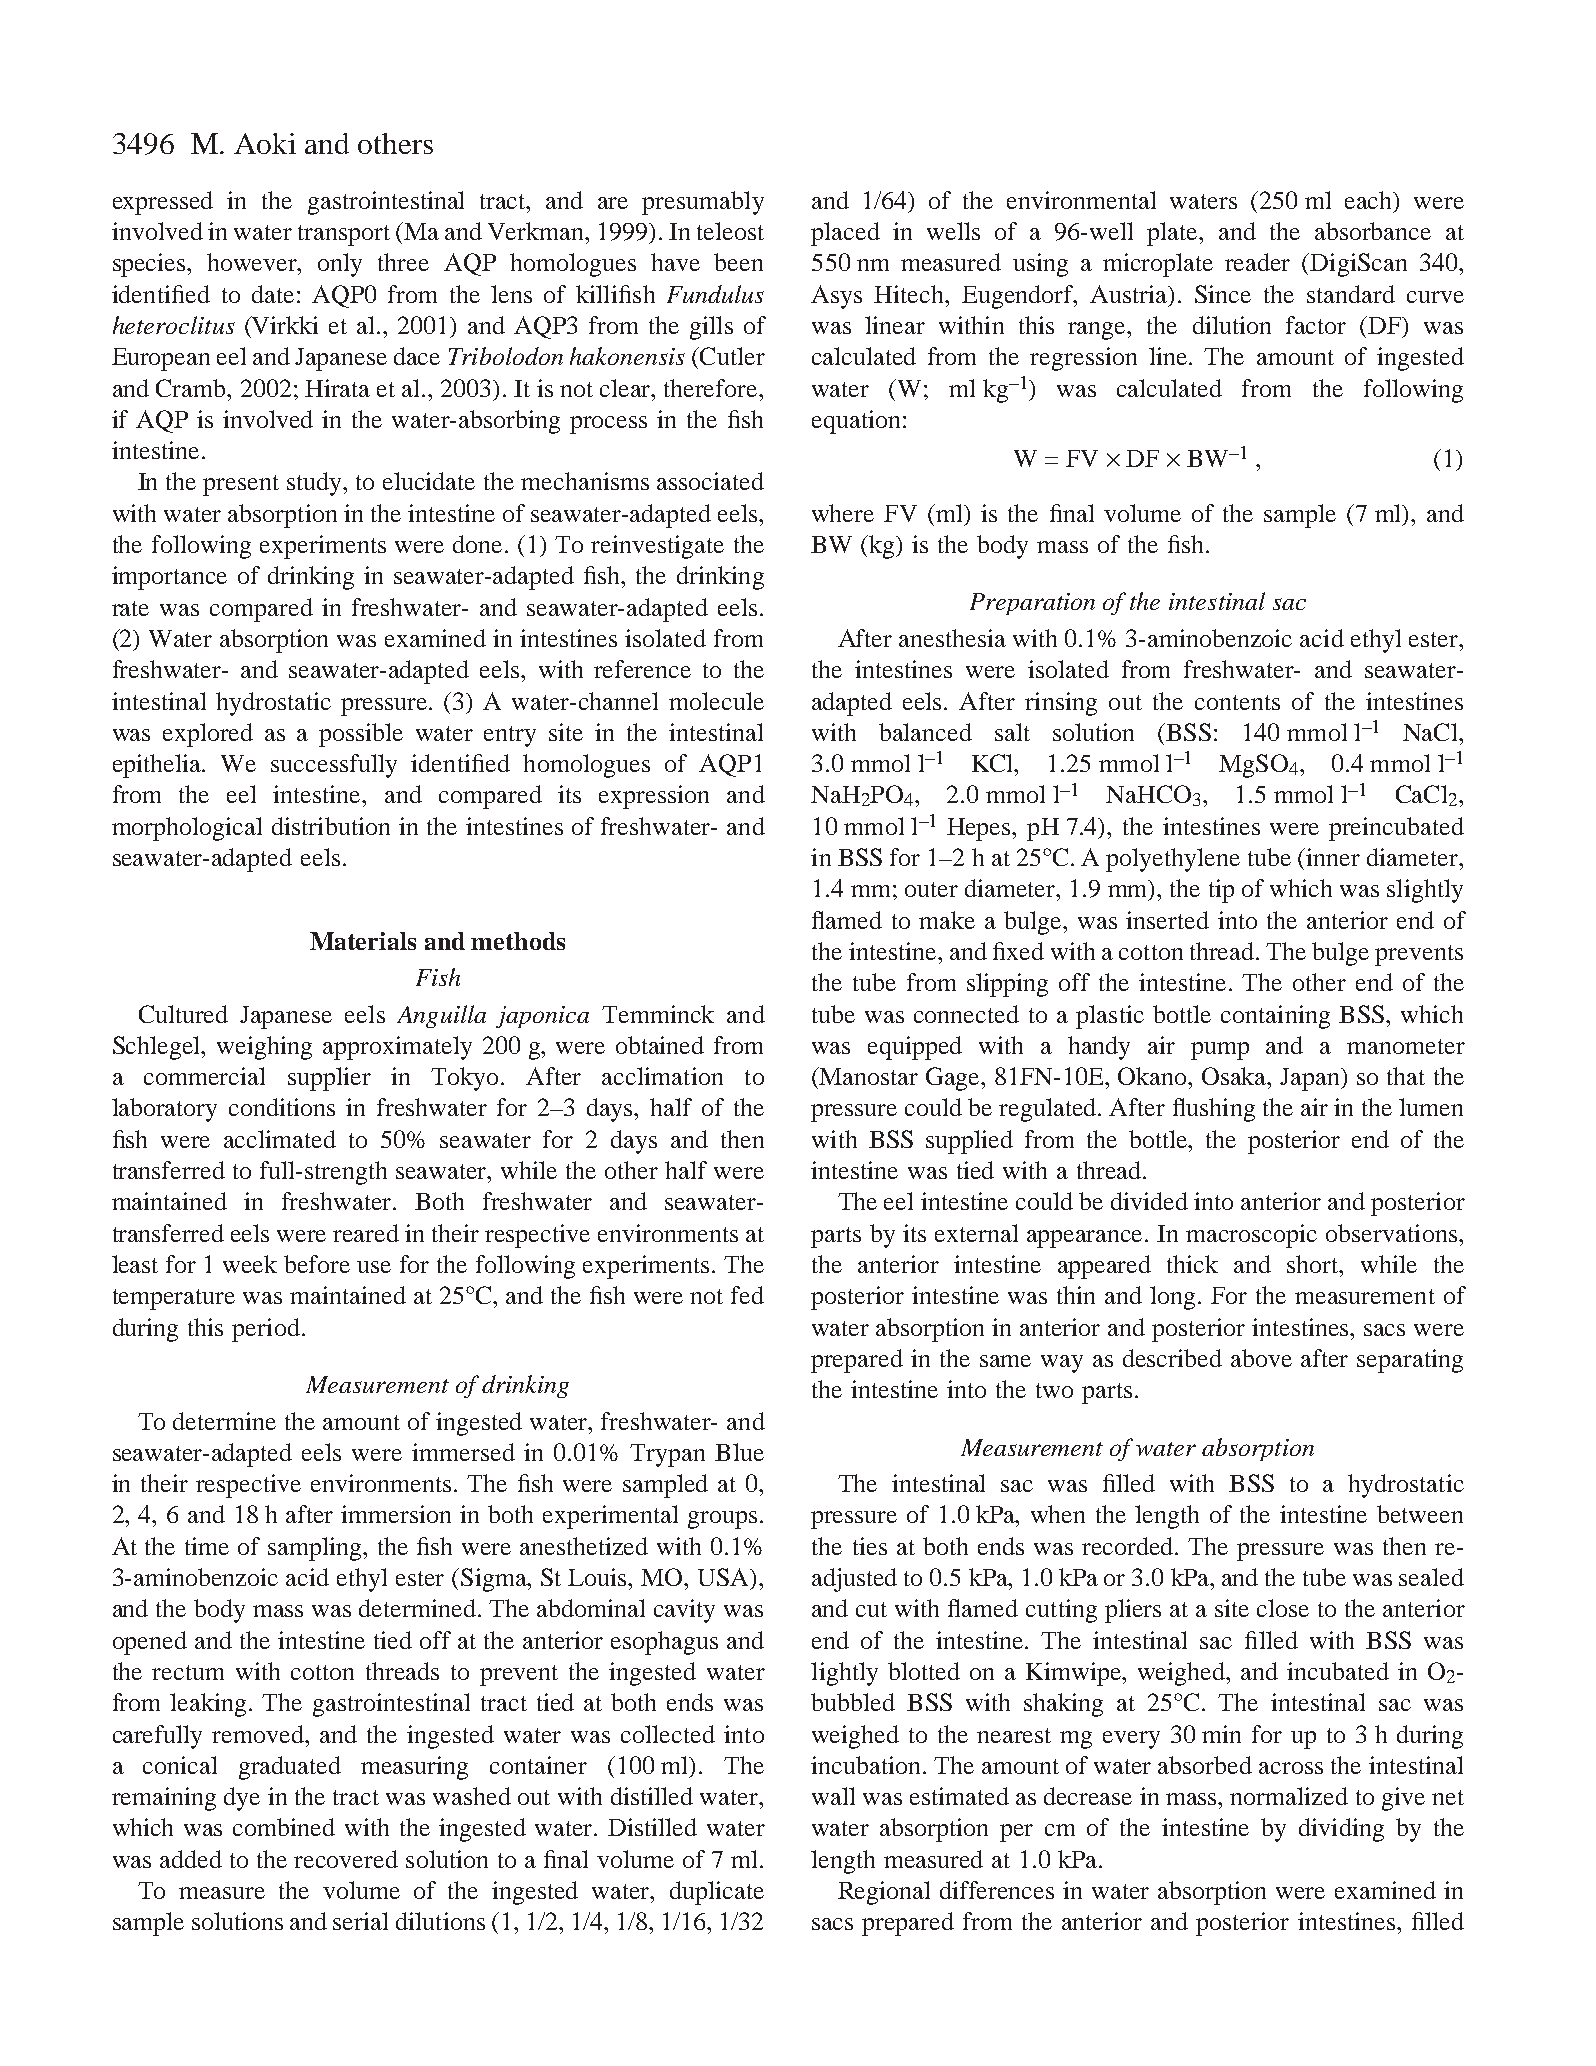 This screenshot has width=1596, height=2066. I want to click on contents, so click(1237, 702).
